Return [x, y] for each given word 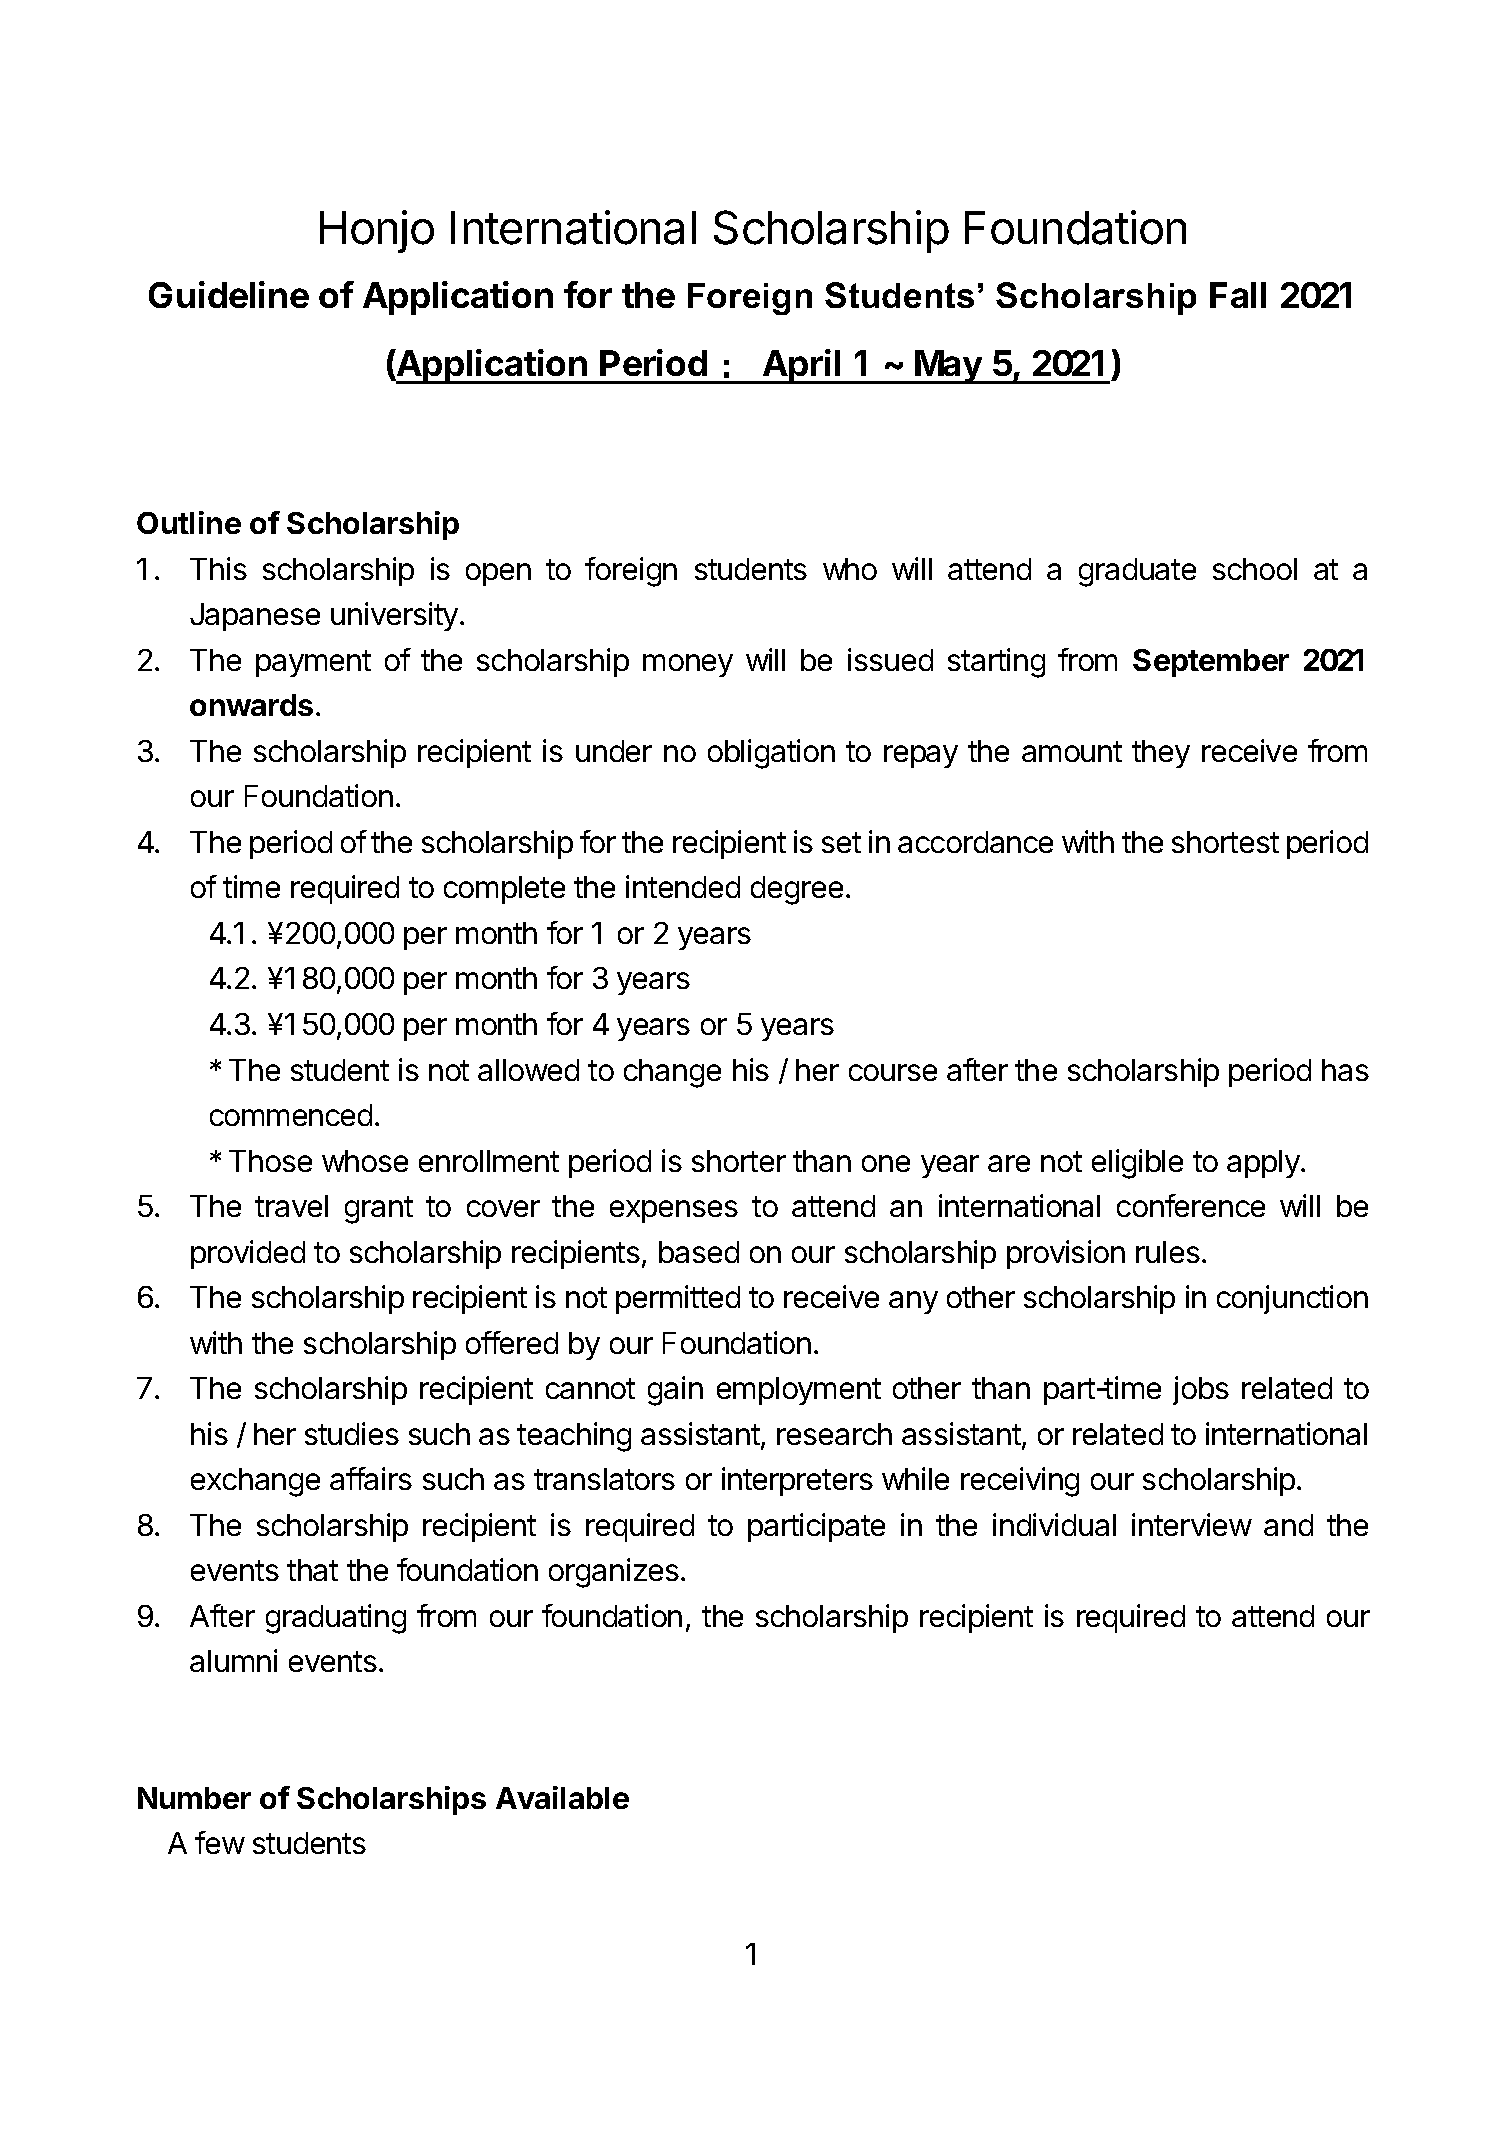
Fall [1238, 295]
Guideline [229, 294]
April [802, 366]
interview [1192, 1524]
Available [562, 1797]
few [220, 1842]
